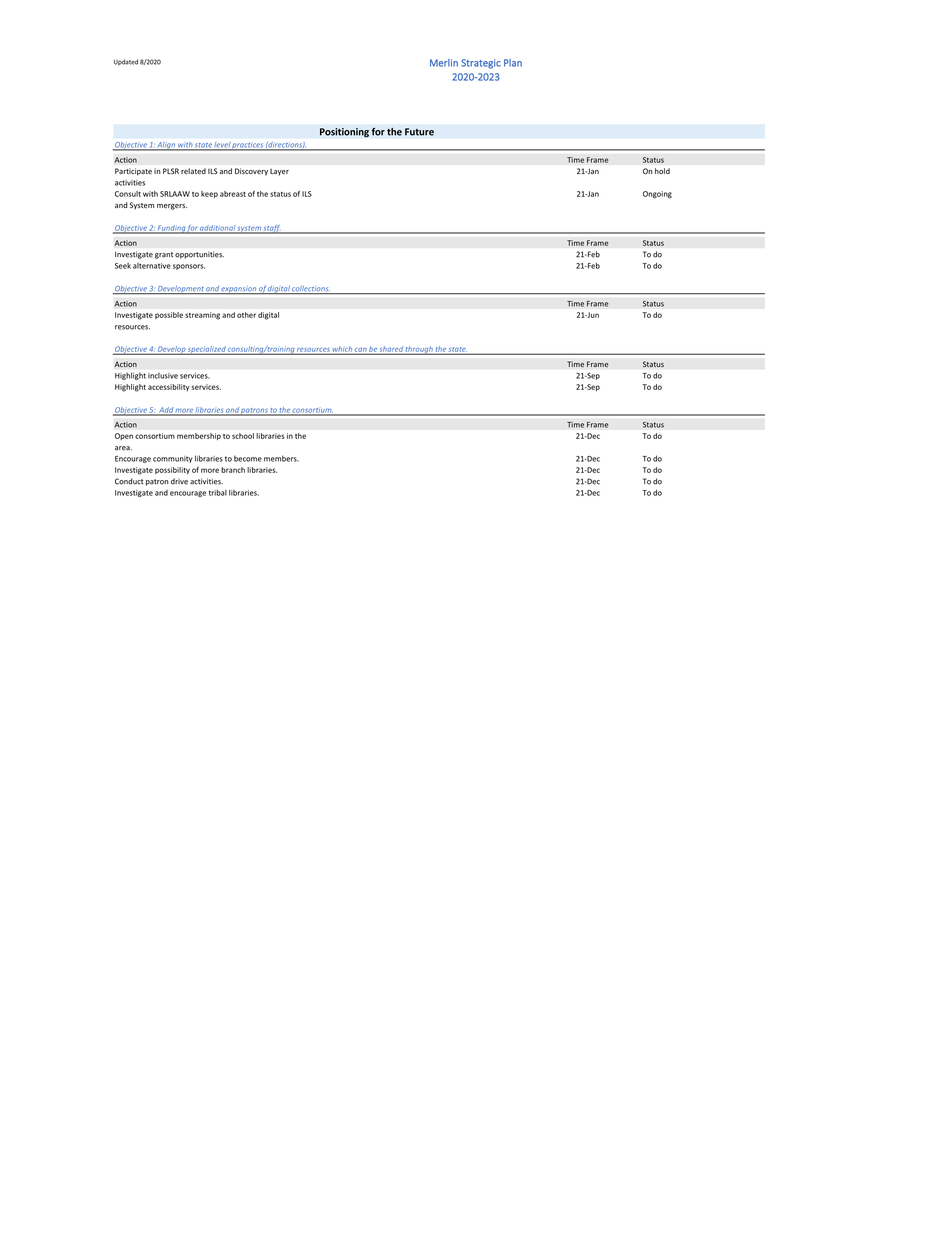 The image size is (952, 1233). What do you see at coordinates (189, 267) in the screenshot?
I see `sponsors` at bounding box center [189, 267].
